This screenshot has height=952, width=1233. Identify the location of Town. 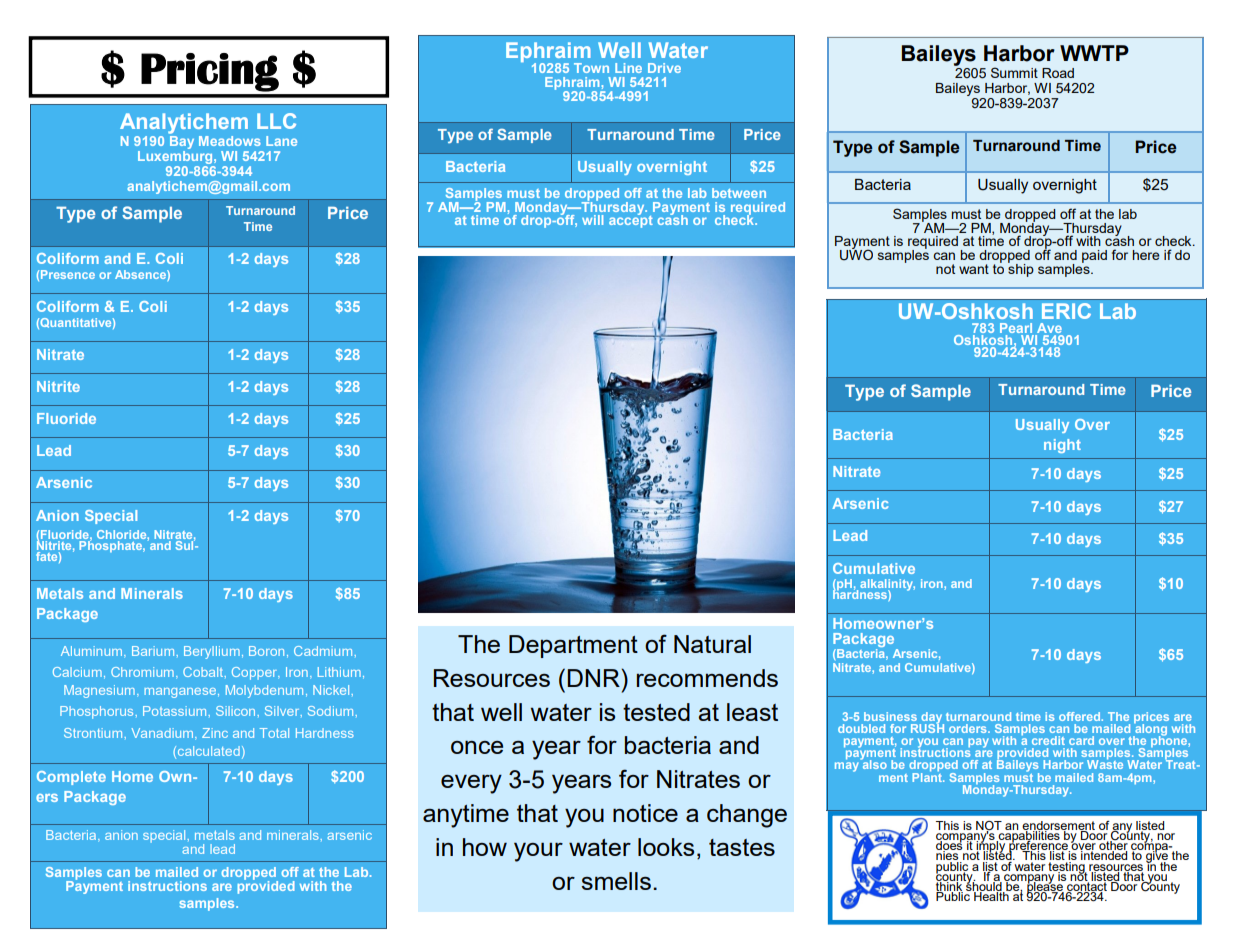
(591, 68).
